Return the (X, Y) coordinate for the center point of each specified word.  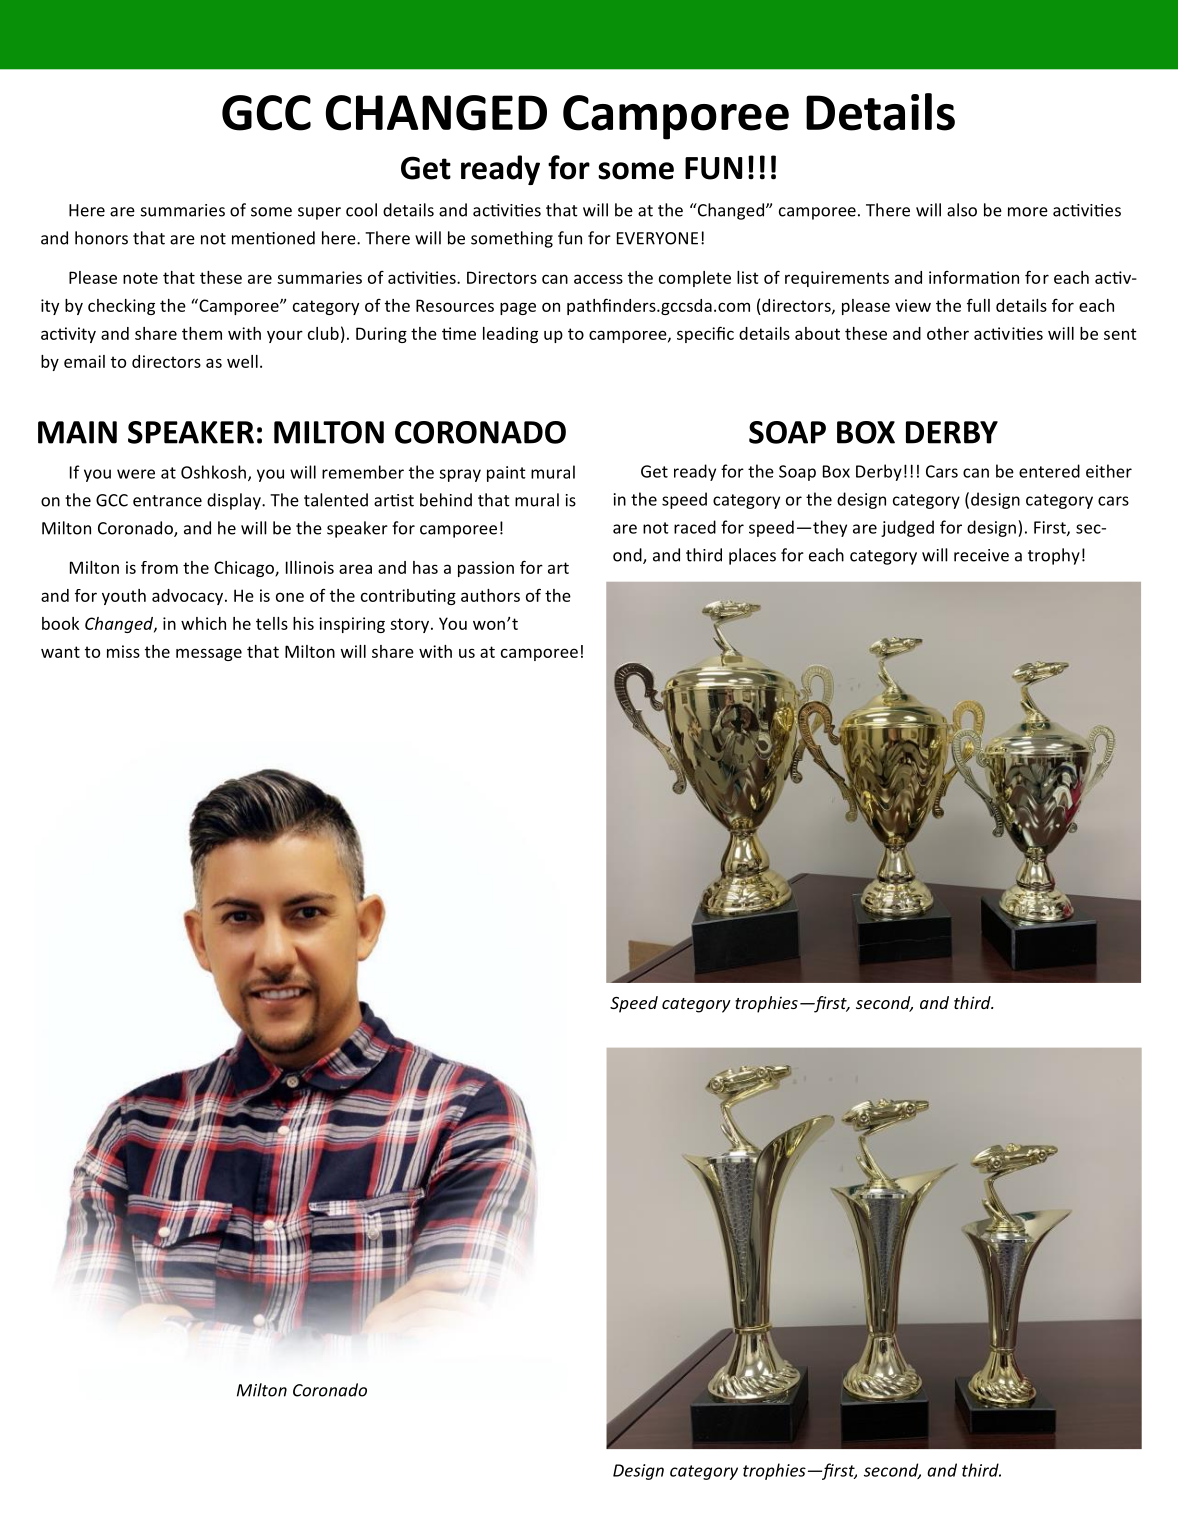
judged (907, 528)
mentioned (273, 238)
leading (510, 335)
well (242, 361)
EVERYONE (657, 238)
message (209, 654)
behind (446, 500)
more (1028, 212)
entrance (167, 501)
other (948, 333)
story (409, 625)
